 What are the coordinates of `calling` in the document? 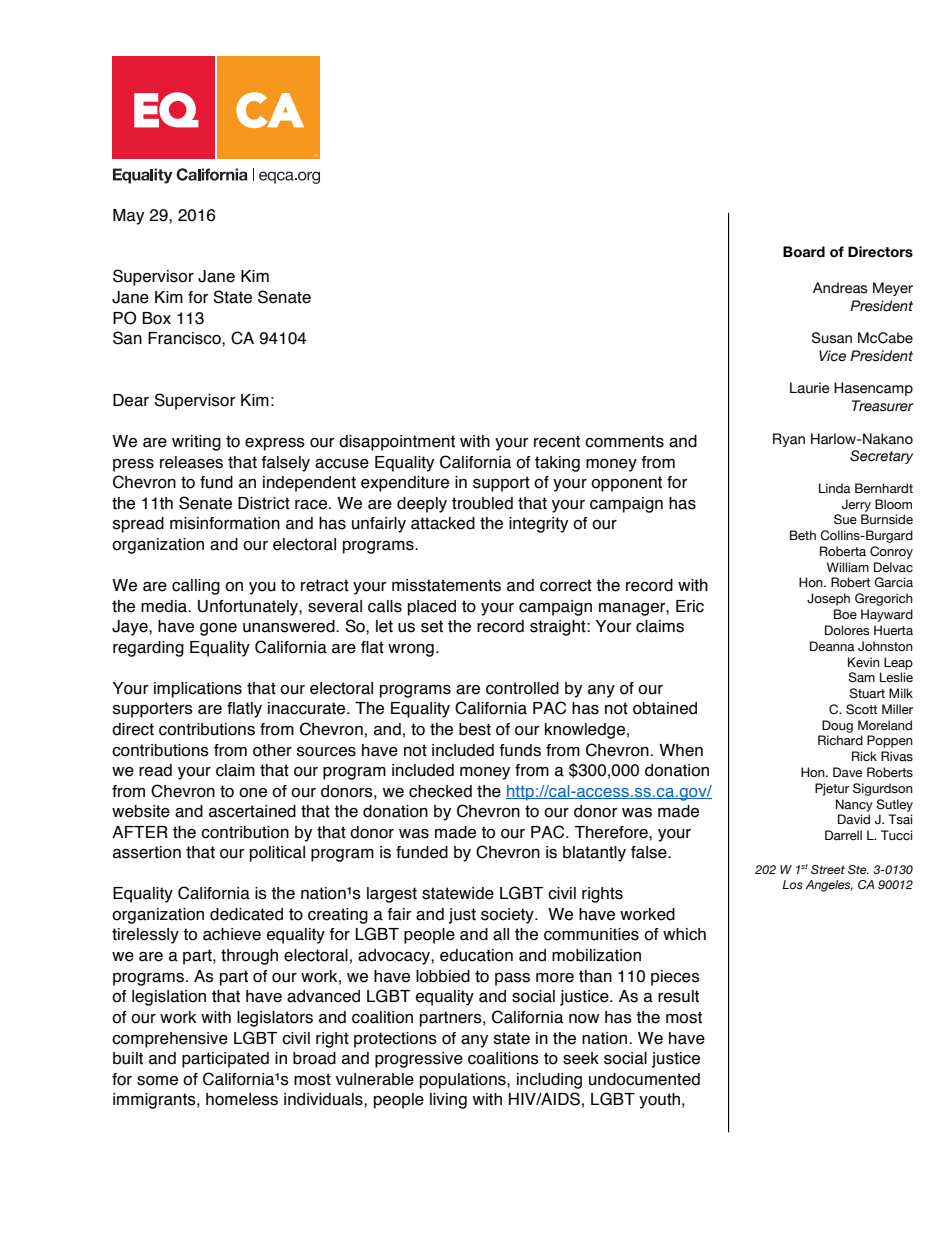 It's located at (196, 587).
